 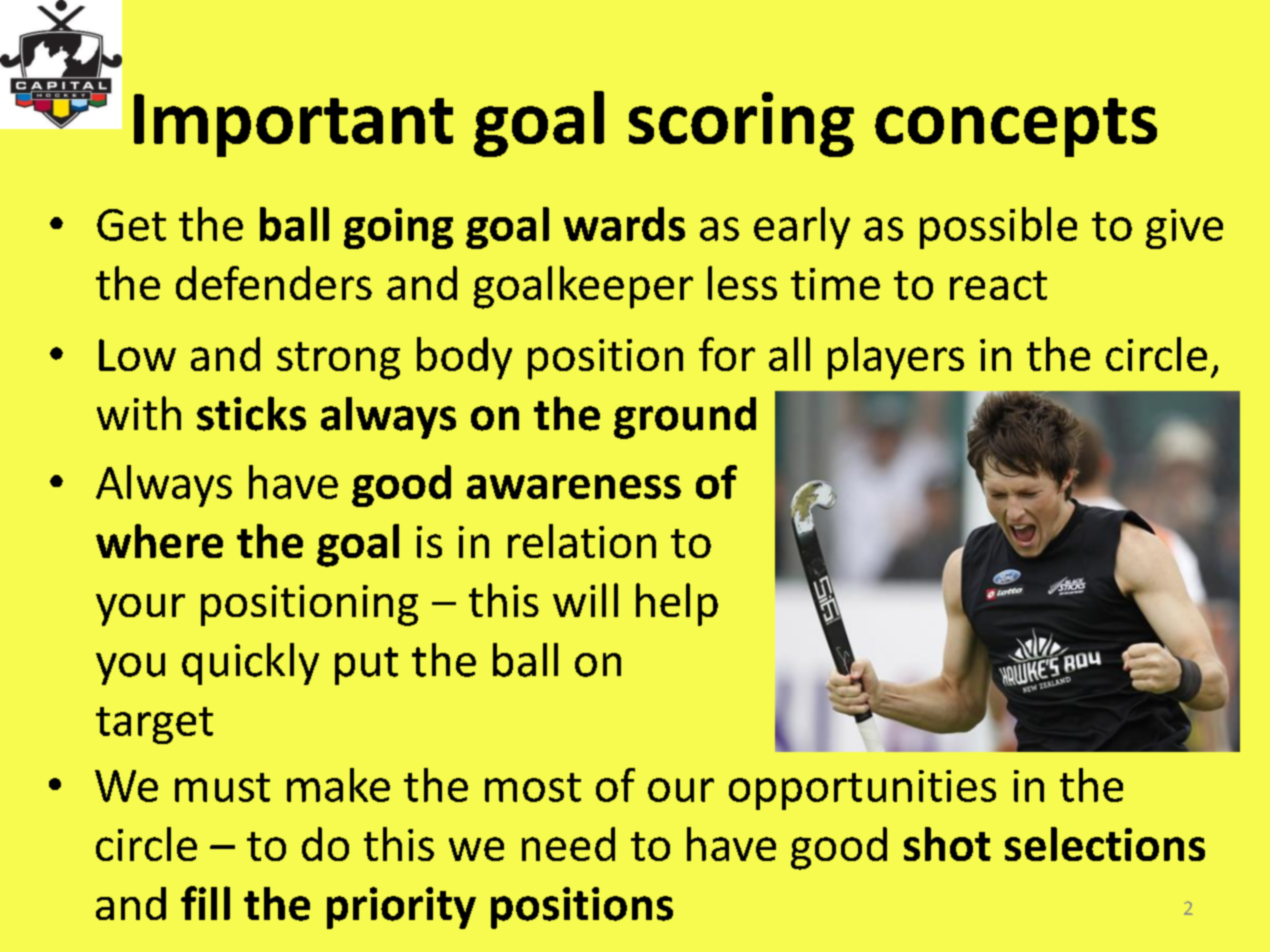 I want to click on players, so click(x=896, y=358).
